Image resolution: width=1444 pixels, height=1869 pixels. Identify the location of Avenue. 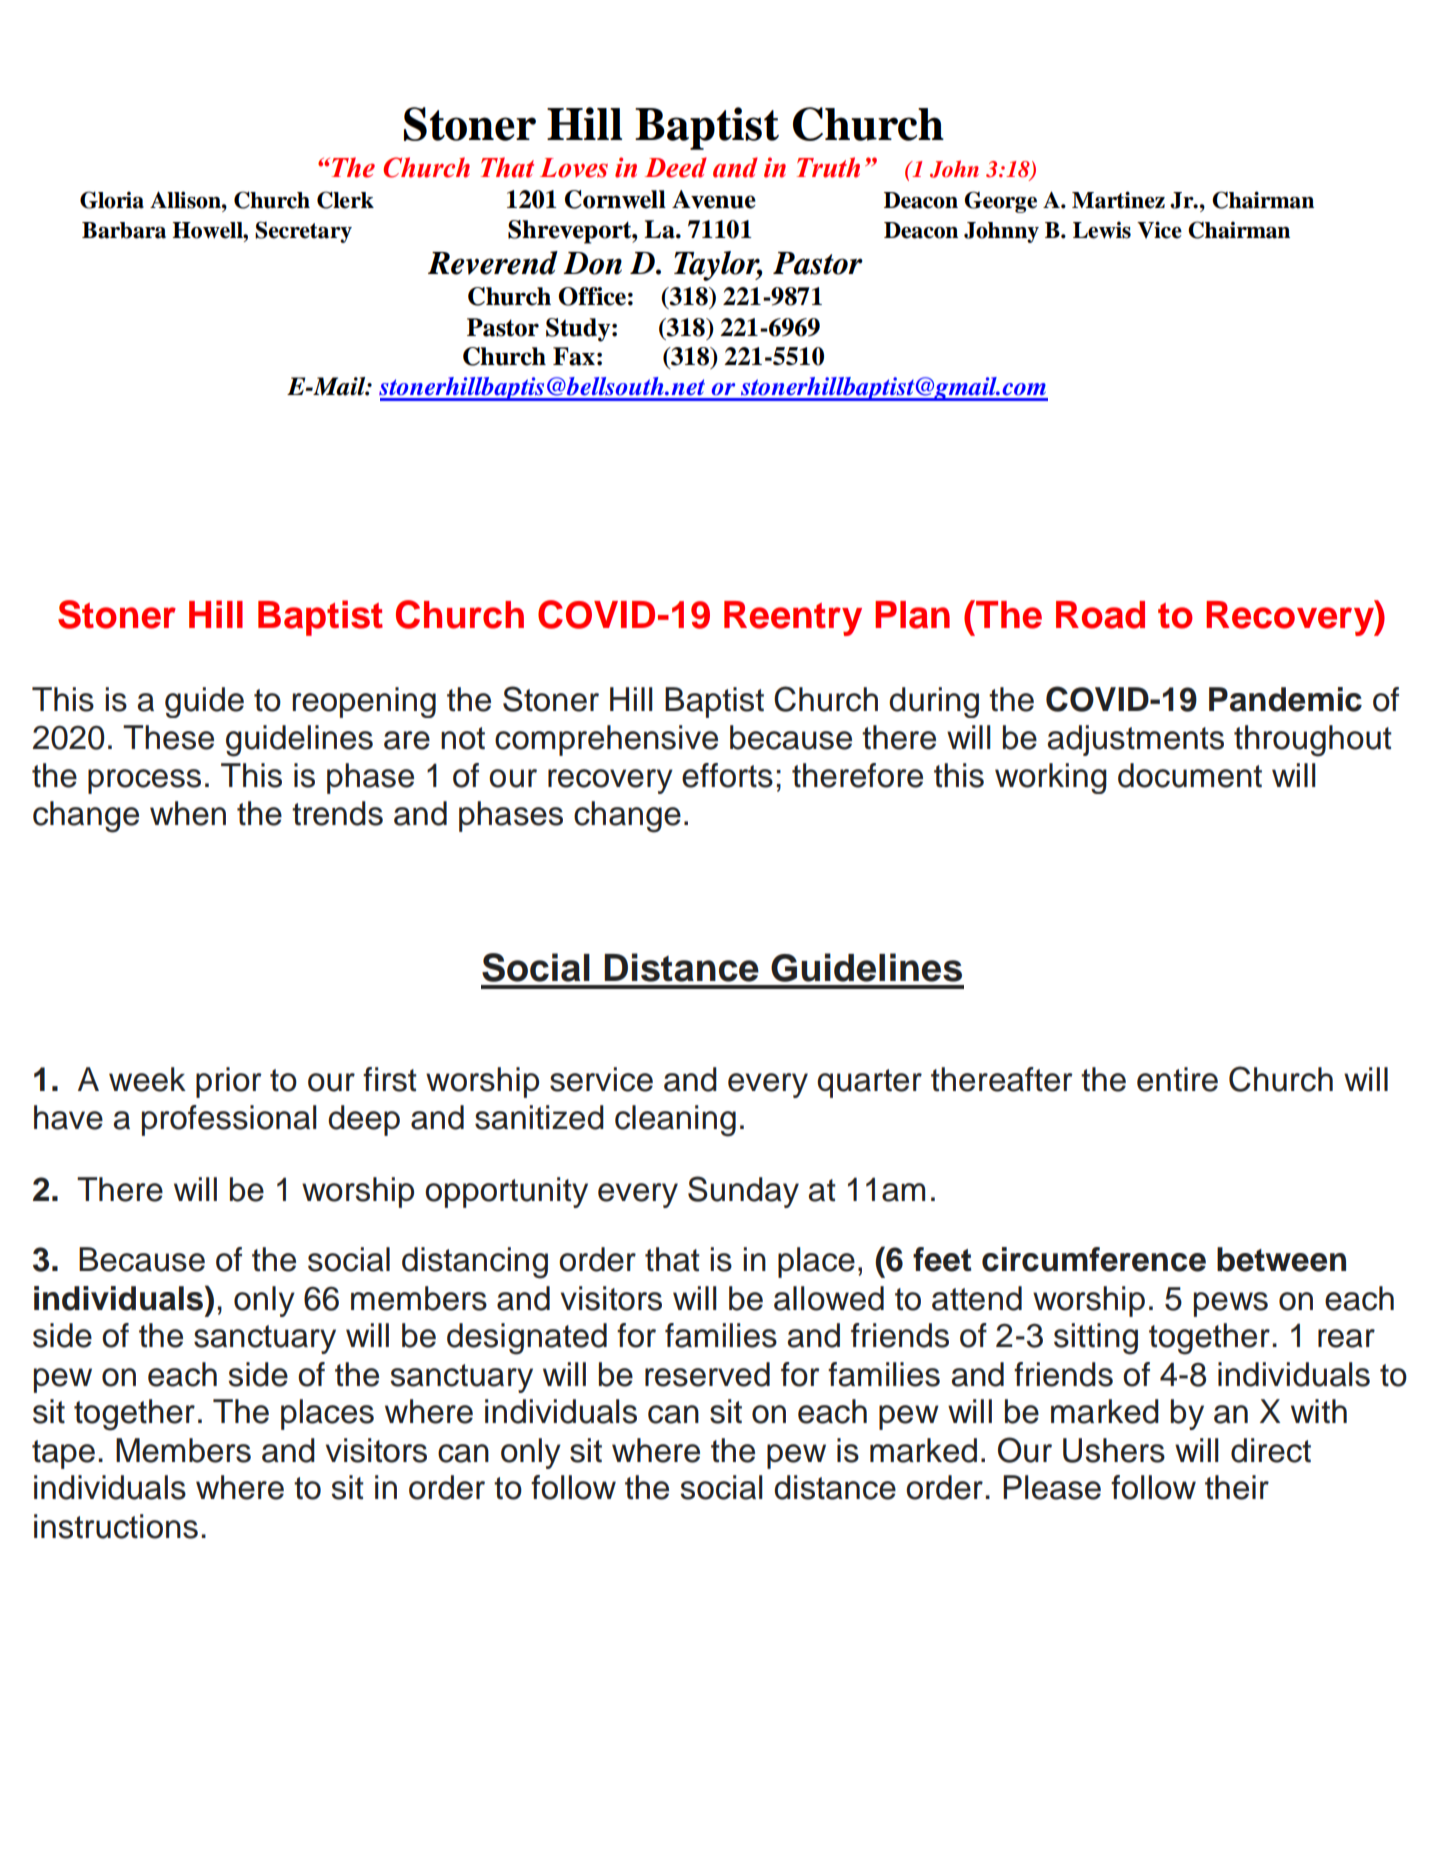
(714, 199).
